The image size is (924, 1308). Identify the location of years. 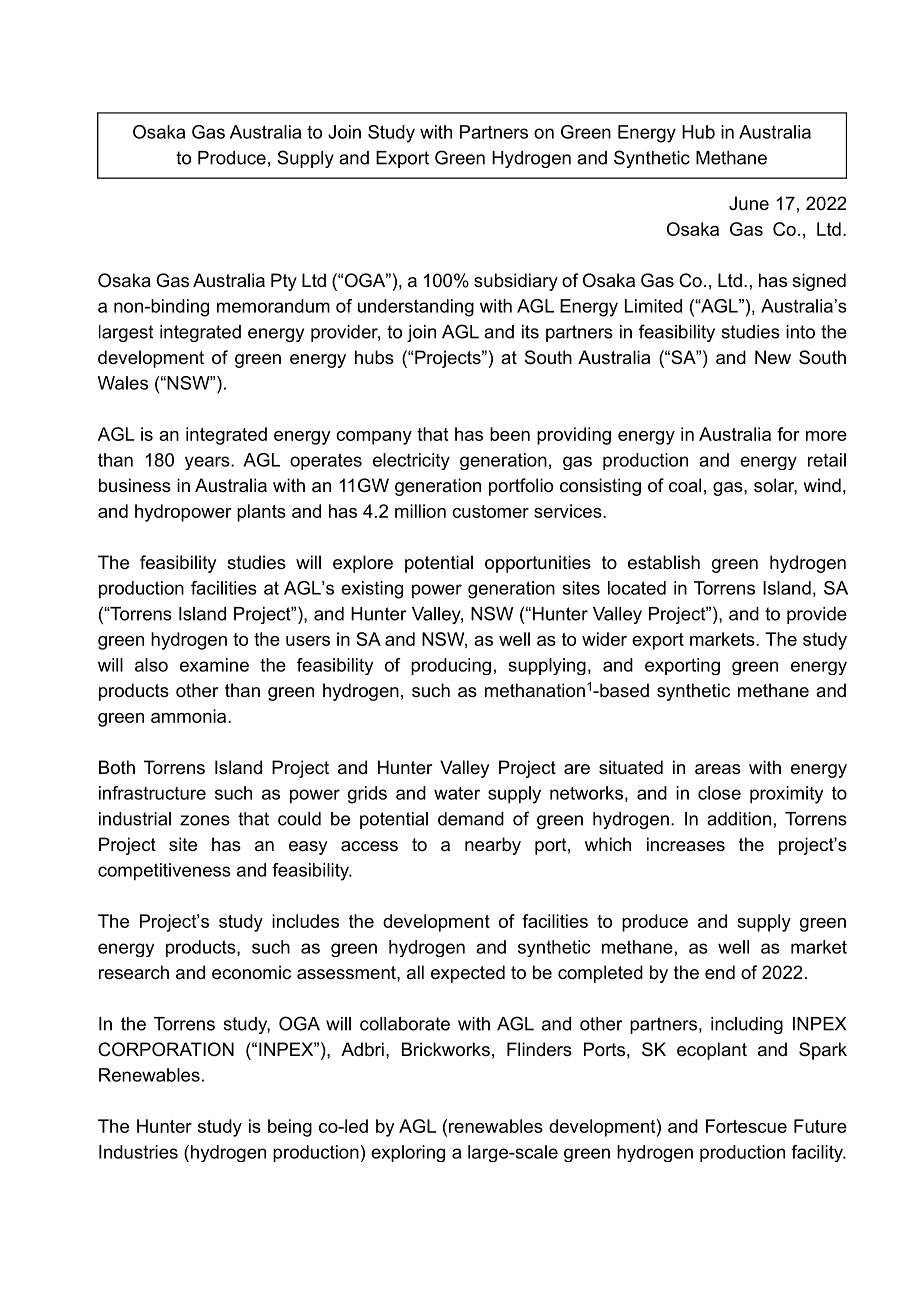
(208, 463).
